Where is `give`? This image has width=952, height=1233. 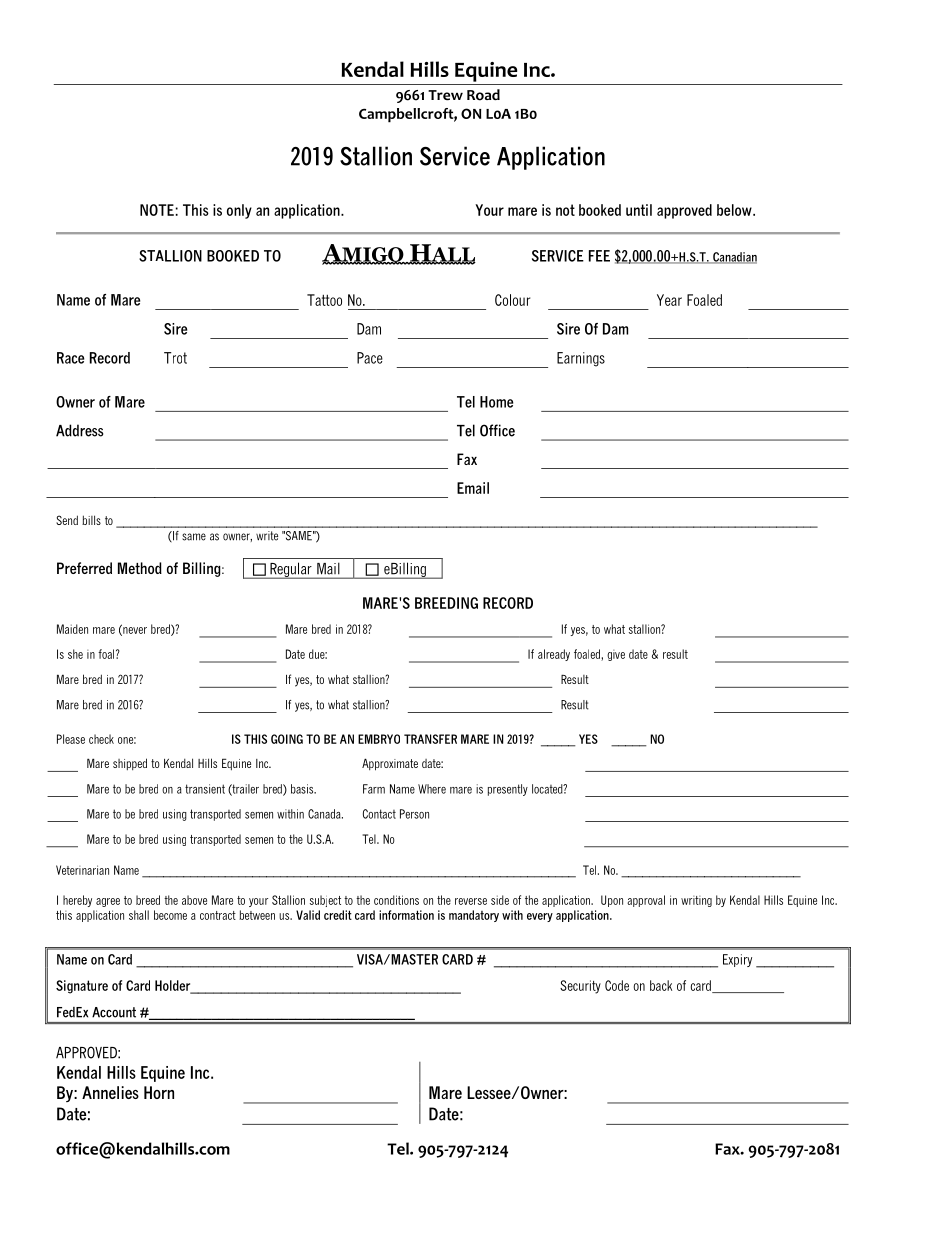 give is located at coordinates (616, 655).
